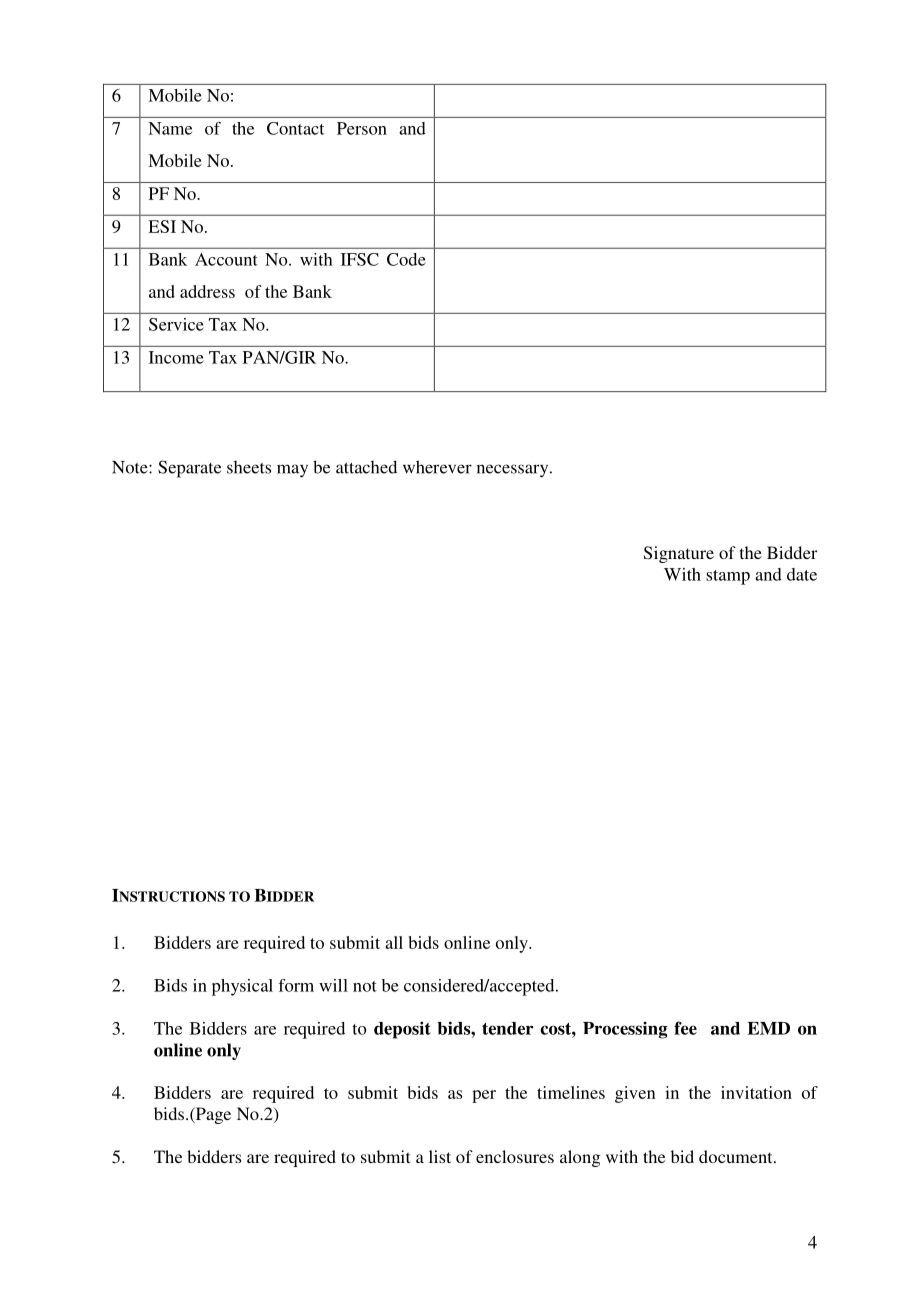 Image resolution: width=924 pixels, height=1308 pixels. Describe the element at coordinates (170, 128) in the screenshot. I see `Name` at that location.
